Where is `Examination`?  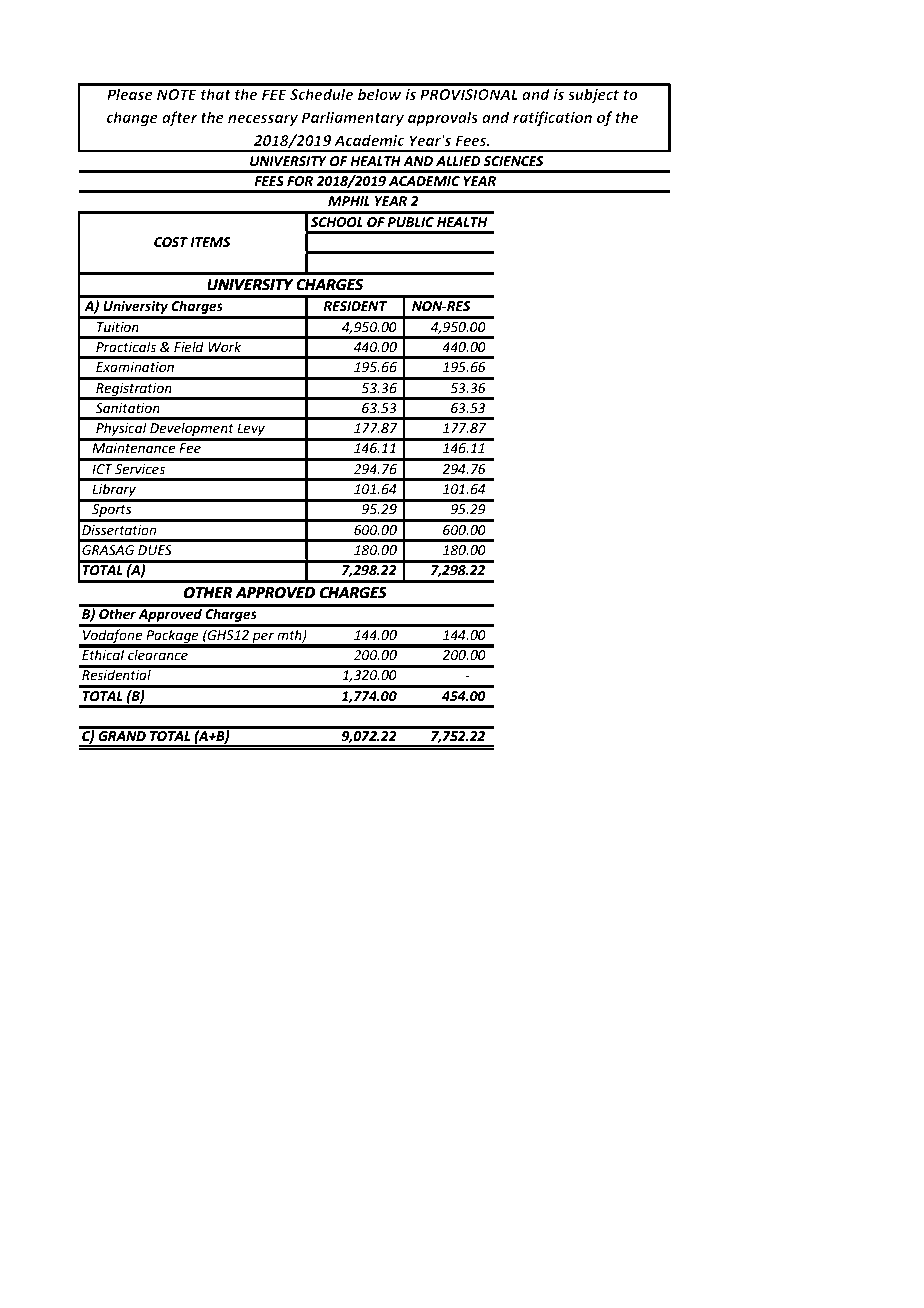 Examination is located at coordinates (135, 367).
